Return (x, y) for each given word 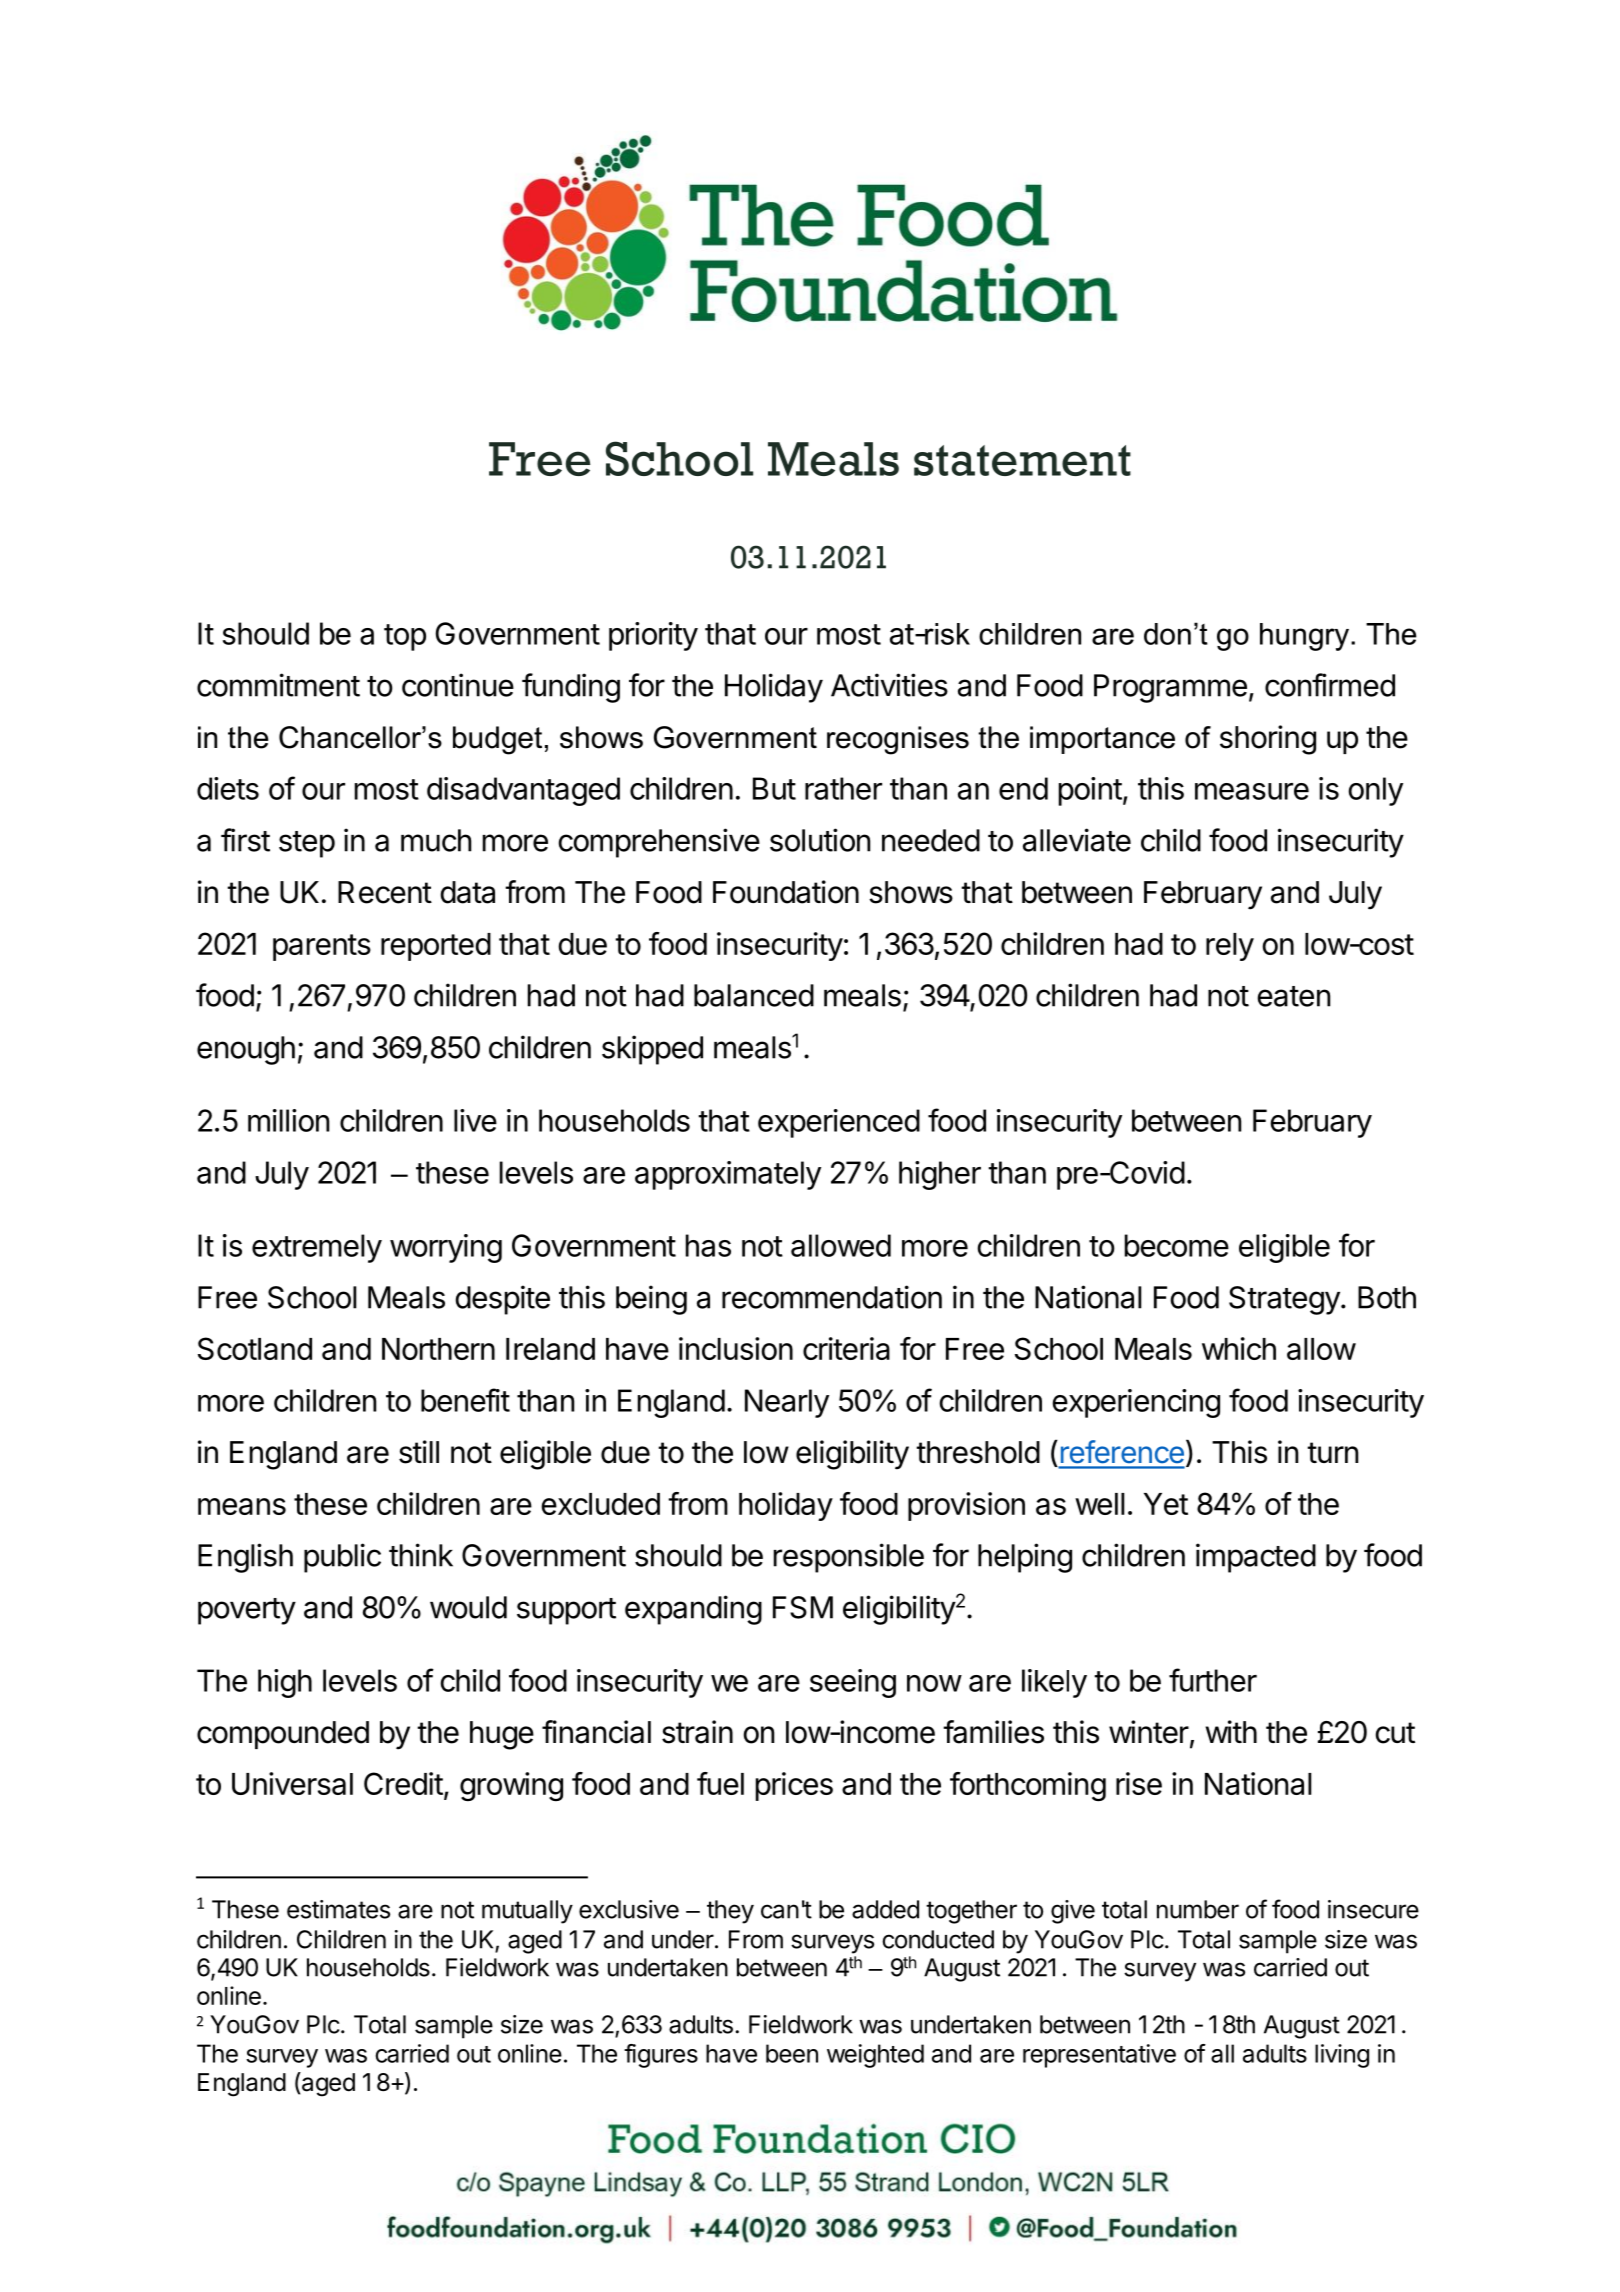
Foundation (786, 892)
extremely (317, 1248)
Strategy (1284, 1300)
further (1213, 1680)
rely (1230, 947)
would (468, 1607)
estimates (338, 1909)
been (792, 2053)
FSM (803, 1607)
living (1342, 2056)
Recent (385, 892)
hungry (1306, 637)
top (405, 637)
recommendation (832, 1297)
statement (1022, 460)
